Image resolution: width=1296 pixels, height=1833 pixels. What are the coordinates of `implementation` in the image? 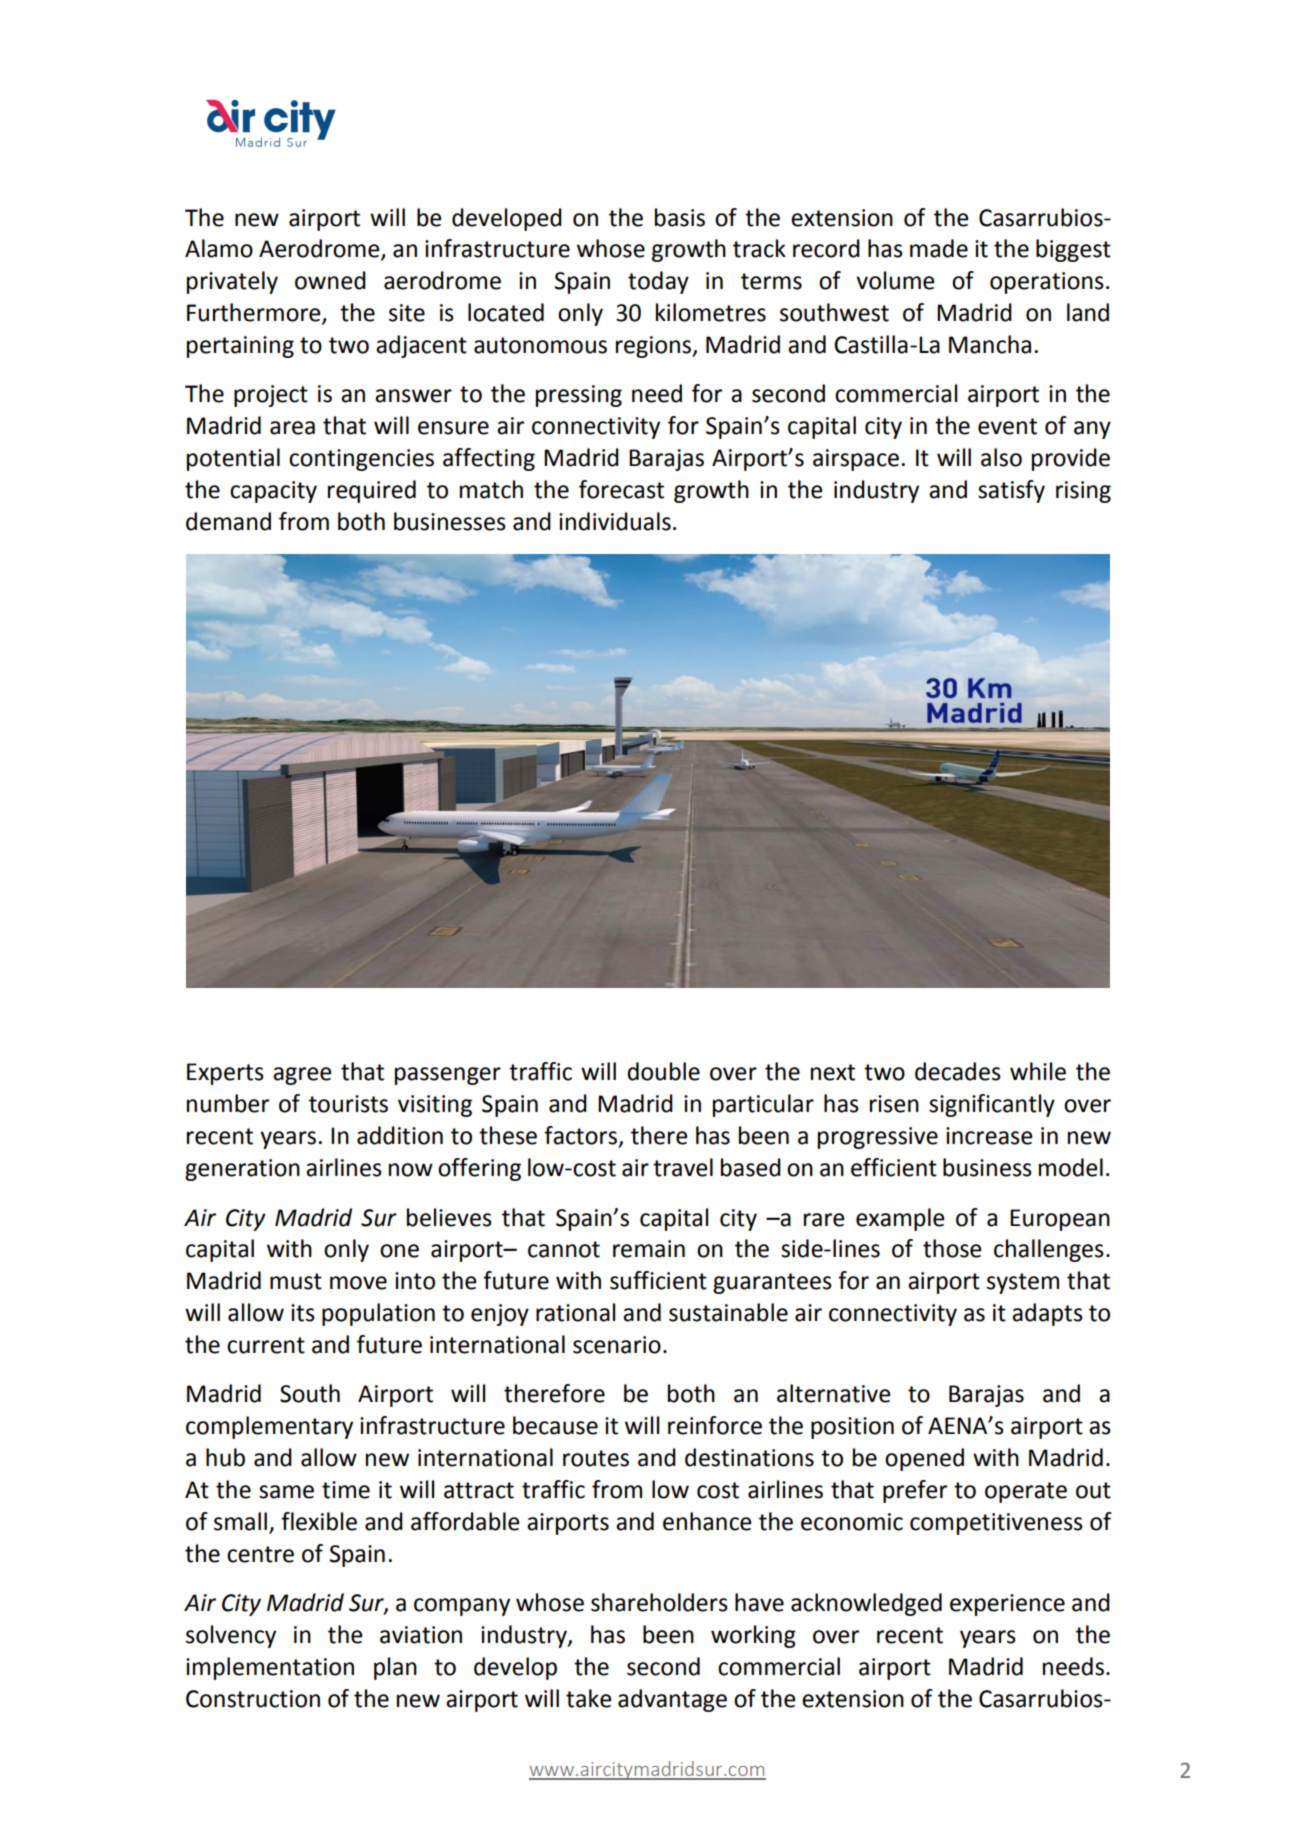 It's located at (270, 1668).
